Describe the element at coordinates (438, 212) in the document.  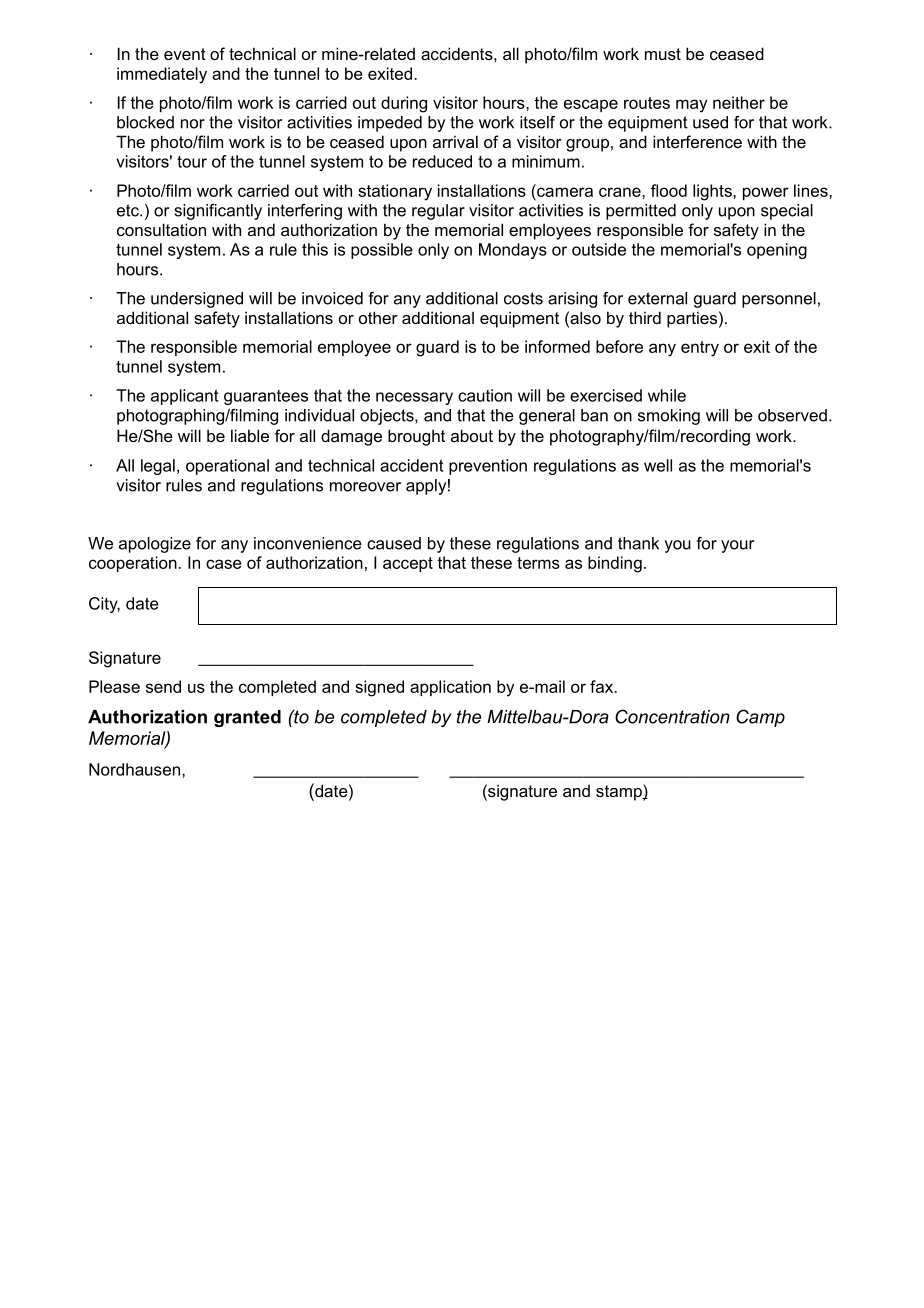
I see `regular` at that location.
